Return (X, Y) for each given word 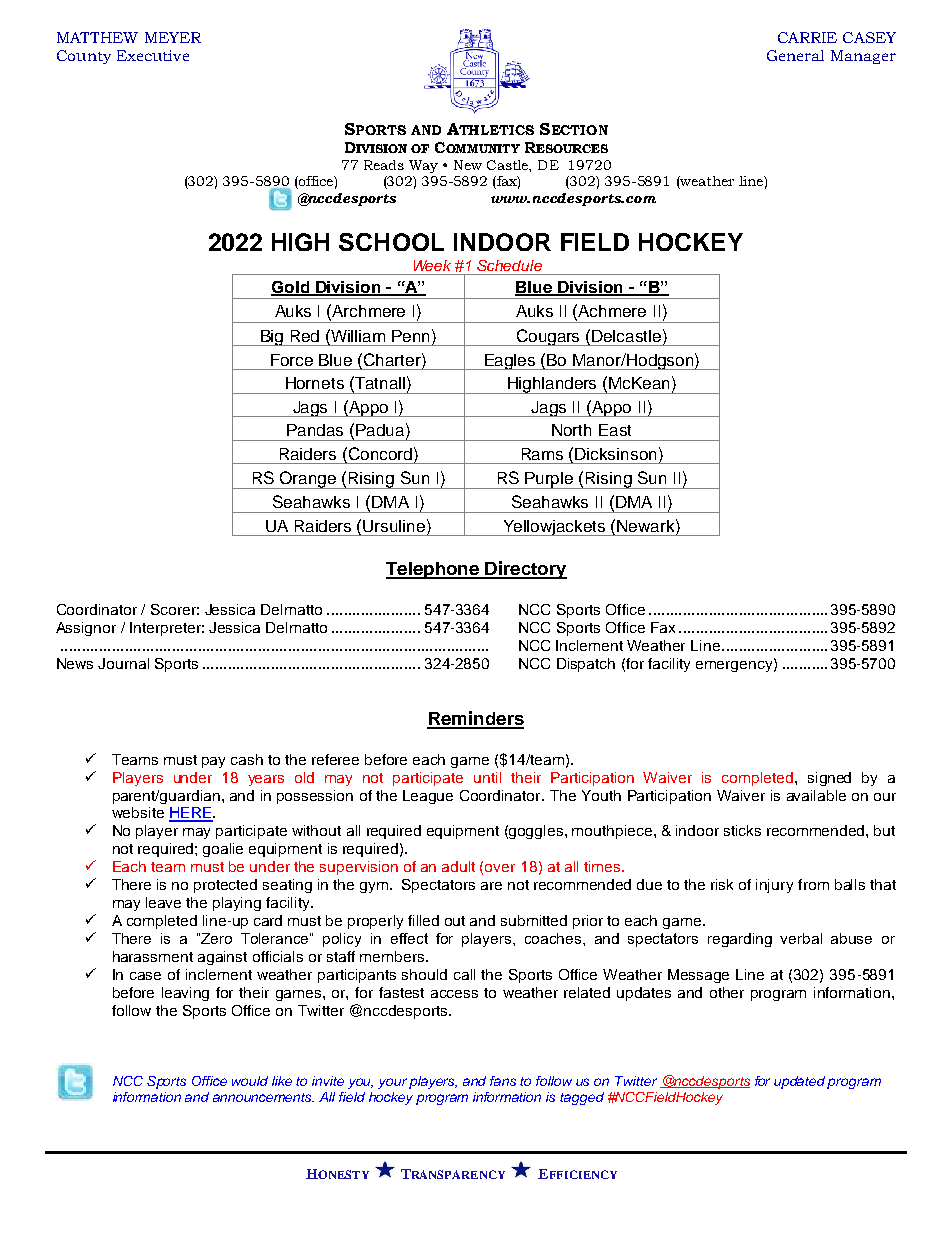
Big (272, 338)
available (816, 795)
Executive (153, 55)
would (250, 1081)
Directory (525, 570)
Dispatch (586, 665)
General (795, 55)
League (428, 797)
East (615, 430)
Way (423, 166)
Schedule (509, 265)
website (138, 812)
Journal (123, 663)
